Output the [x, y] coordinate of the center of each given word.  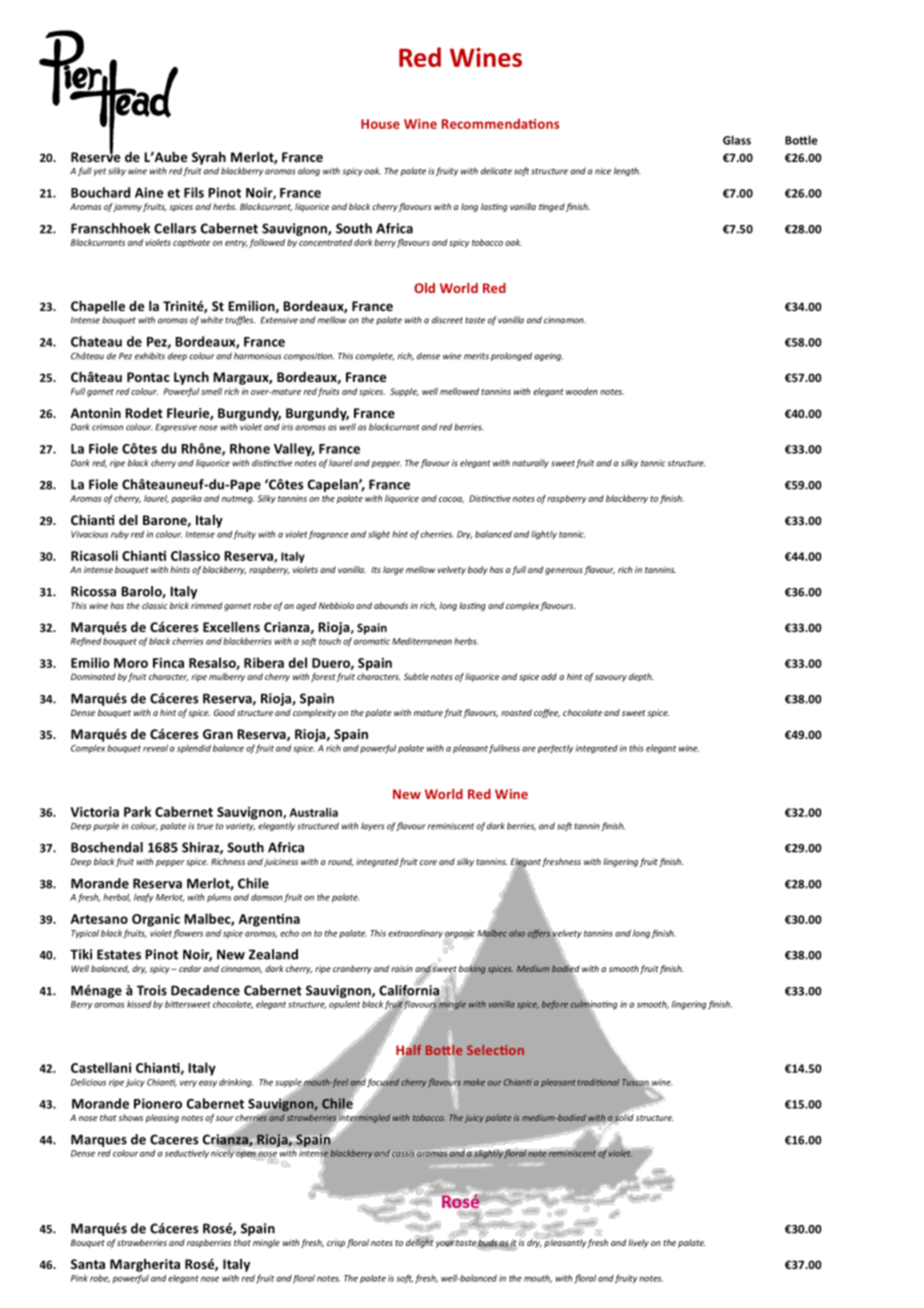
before [555, 1004]
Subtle [416, 676]
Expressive [176, 428]
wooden [582, 391]
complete [375, 356]
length [627, 171]
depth [641, 677]
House [380, 124]
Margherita [145, 1265]
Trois [152, 990]
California [409, 990]
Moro [131, 663]
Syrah [209, 158]
